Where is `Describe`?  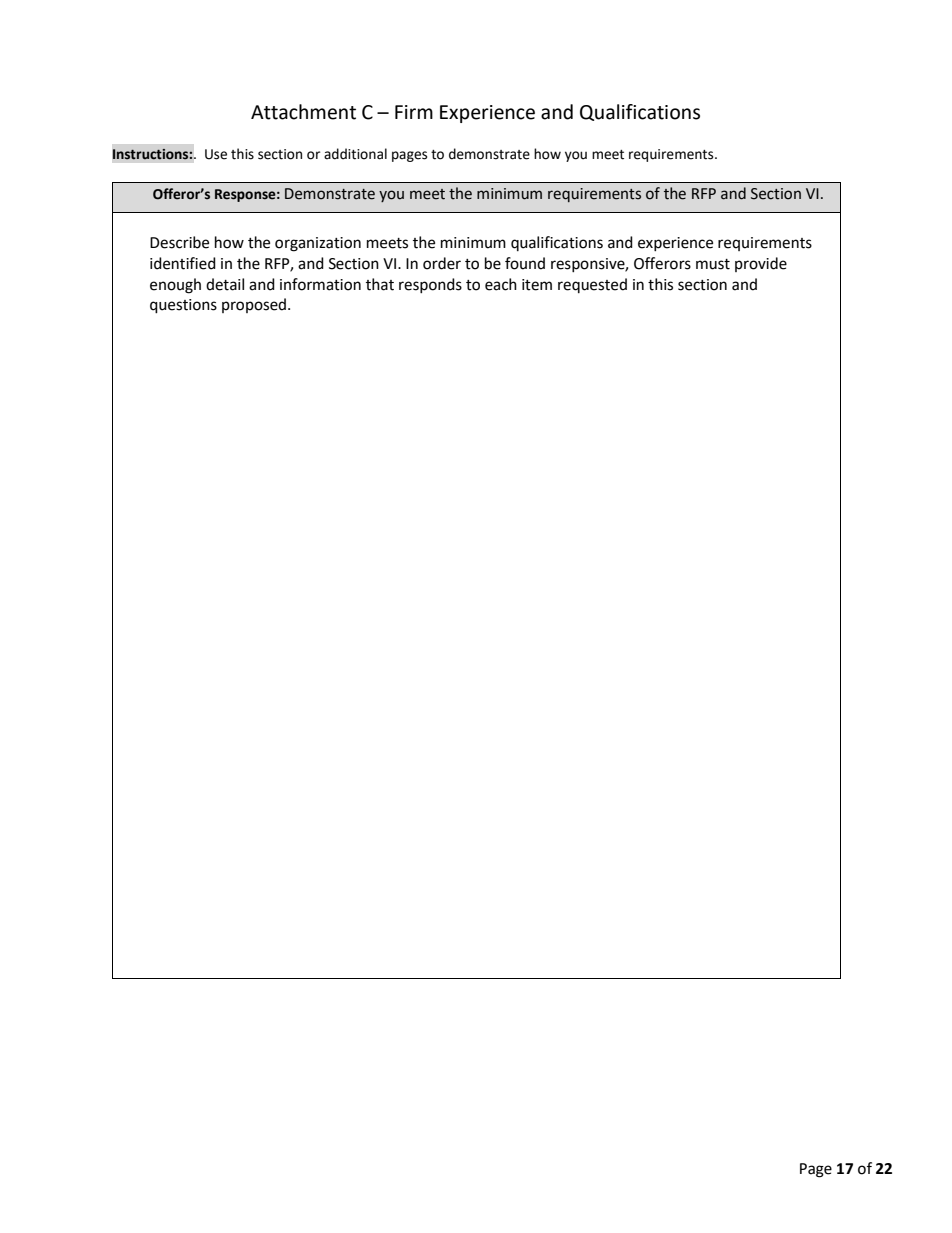
Describe is located at coordinates (179, 242).
